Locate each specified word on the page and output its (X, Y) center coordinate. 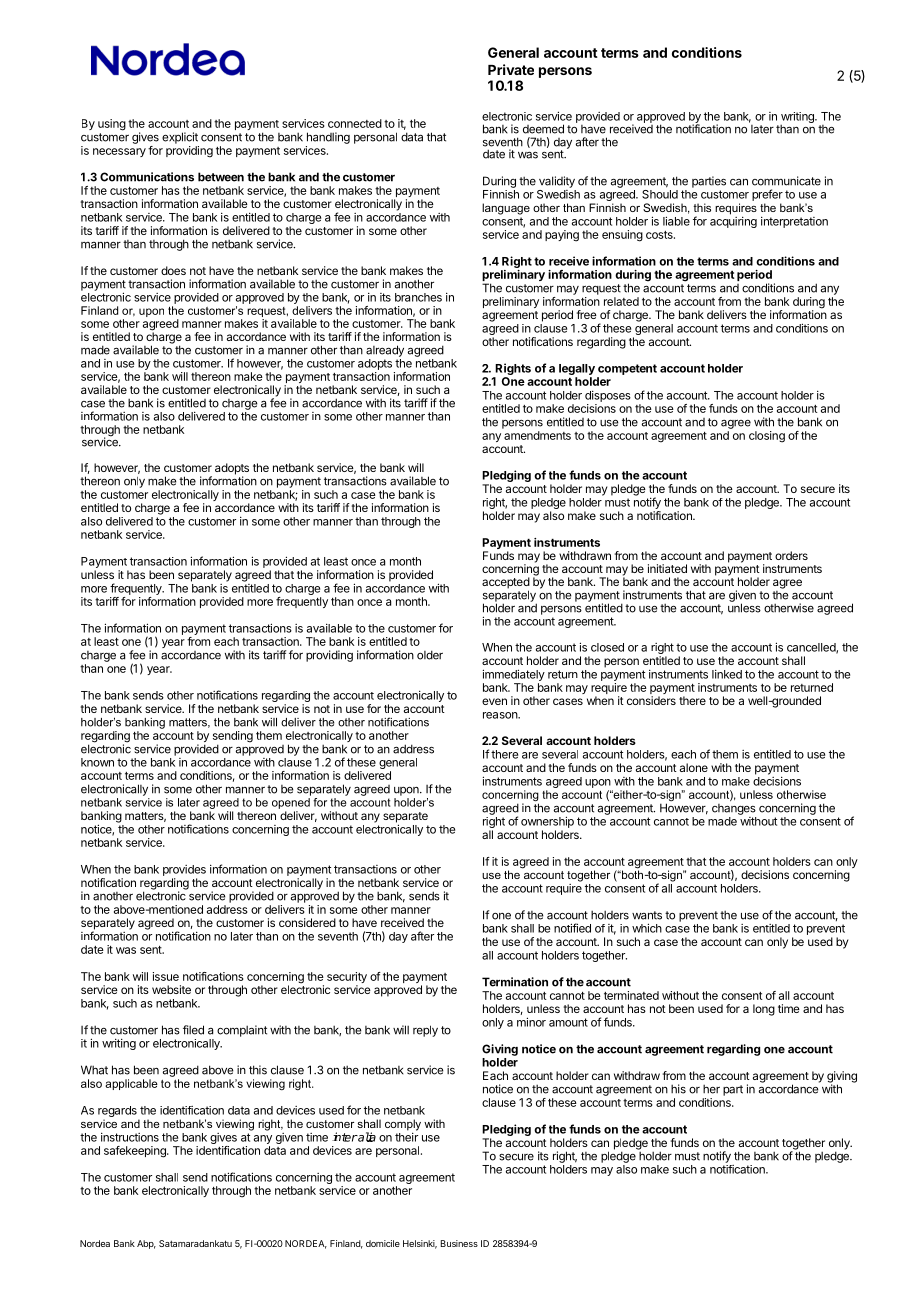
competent (627, 369)
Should (660, 193)
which (647, 928)
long (764, 1010)
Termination (515, 982)
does (173, 270)
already (385, 351)
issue (166, 976)
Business (459, 1243)
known (97, 762)
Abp (146, 1244)
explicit (180, 138)
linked (727, 674)
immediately (514, 675)
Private (511, 69)
